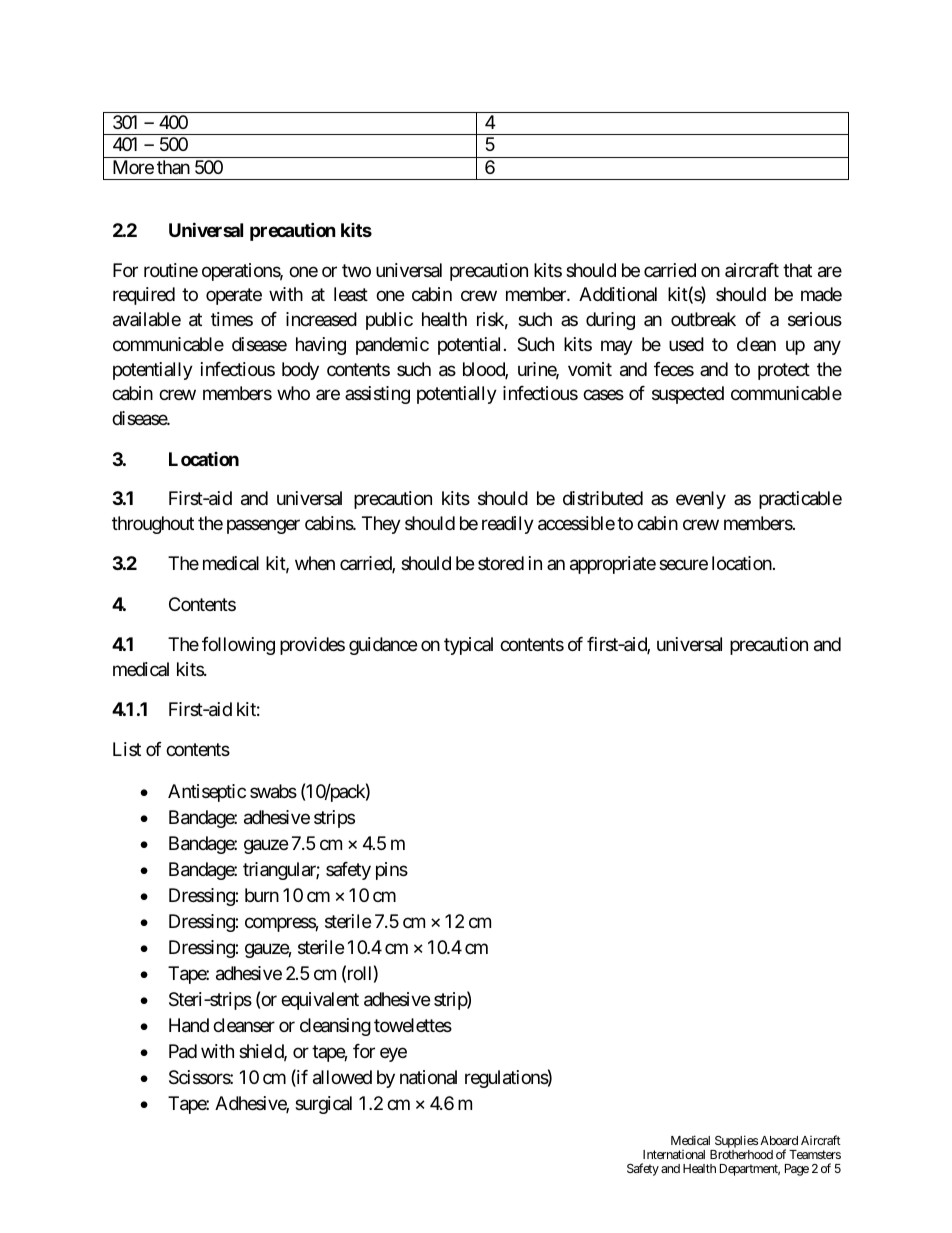 The height and width of the screenshot is (1233, 952). I want to click on swabs, so click(273, 791).
